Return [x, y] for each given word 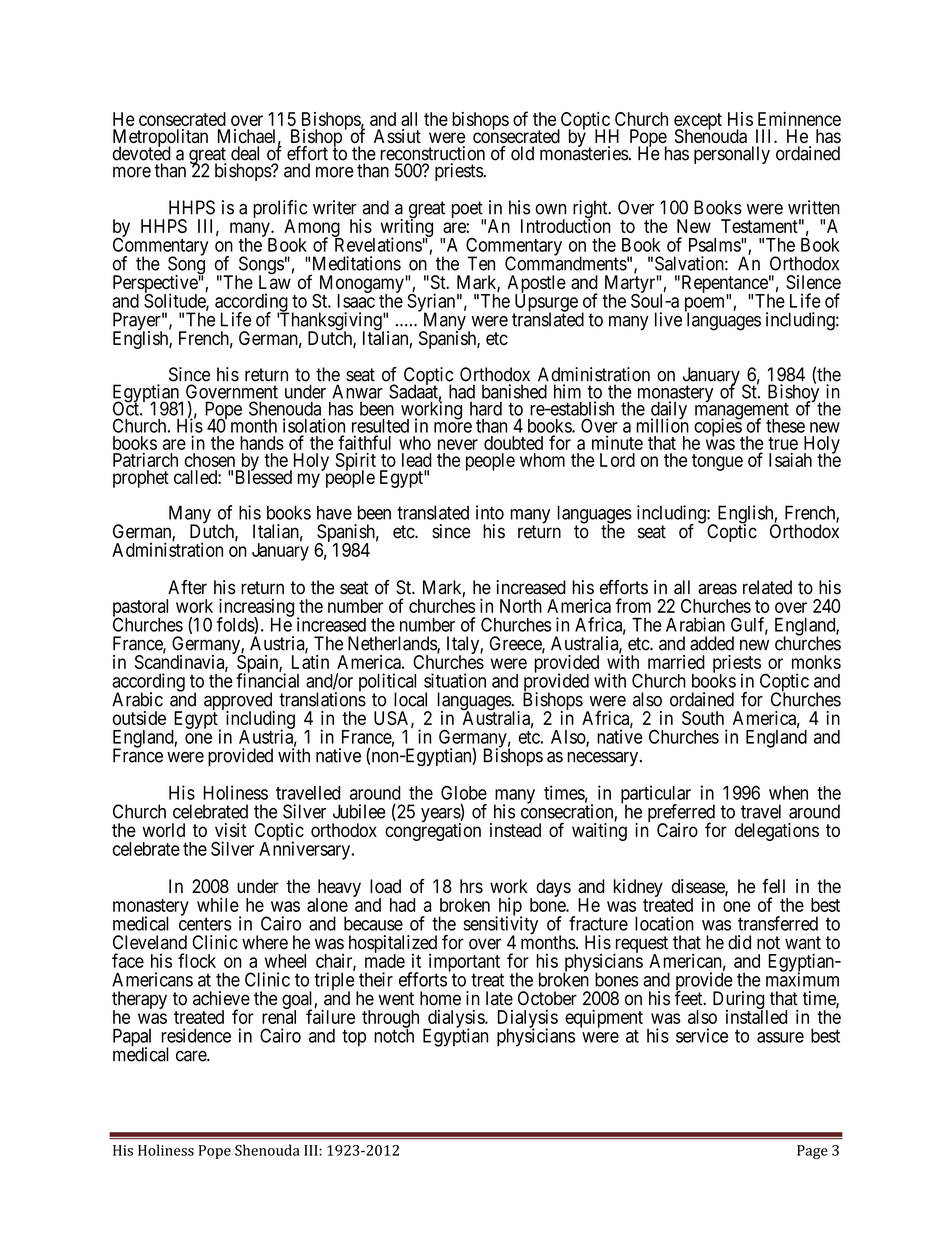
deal [245, 153]
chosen [210, 460]
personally [732, 155]
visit [231, 830]
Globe [464, 792]
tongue [717, 462]
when [788, 793]
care [192, 1056]
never [458, 444]
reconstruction [432, 153]
